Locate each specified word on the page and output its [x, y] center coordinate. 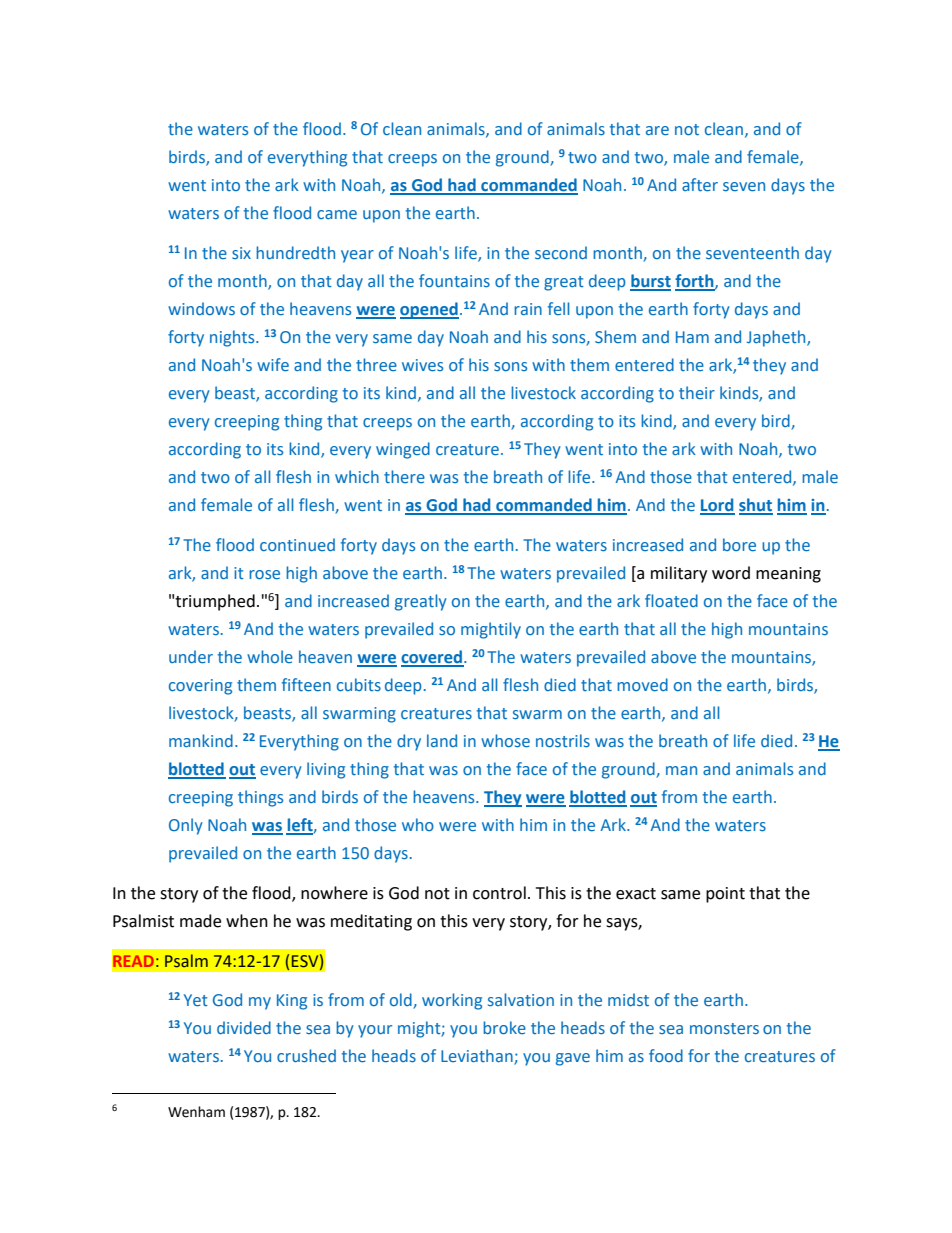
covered [433, 658]
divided [244, 1027]
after [700, 184]
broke [504, 1027]
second [561, 252]
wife [273, 364]
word [731, 573]
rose [264, 574]
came [337, 214]
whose [505, 740]
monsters [724, 1028]
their [697, 392]
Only [186, 826]
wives [422, 365]
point [725, 895]
